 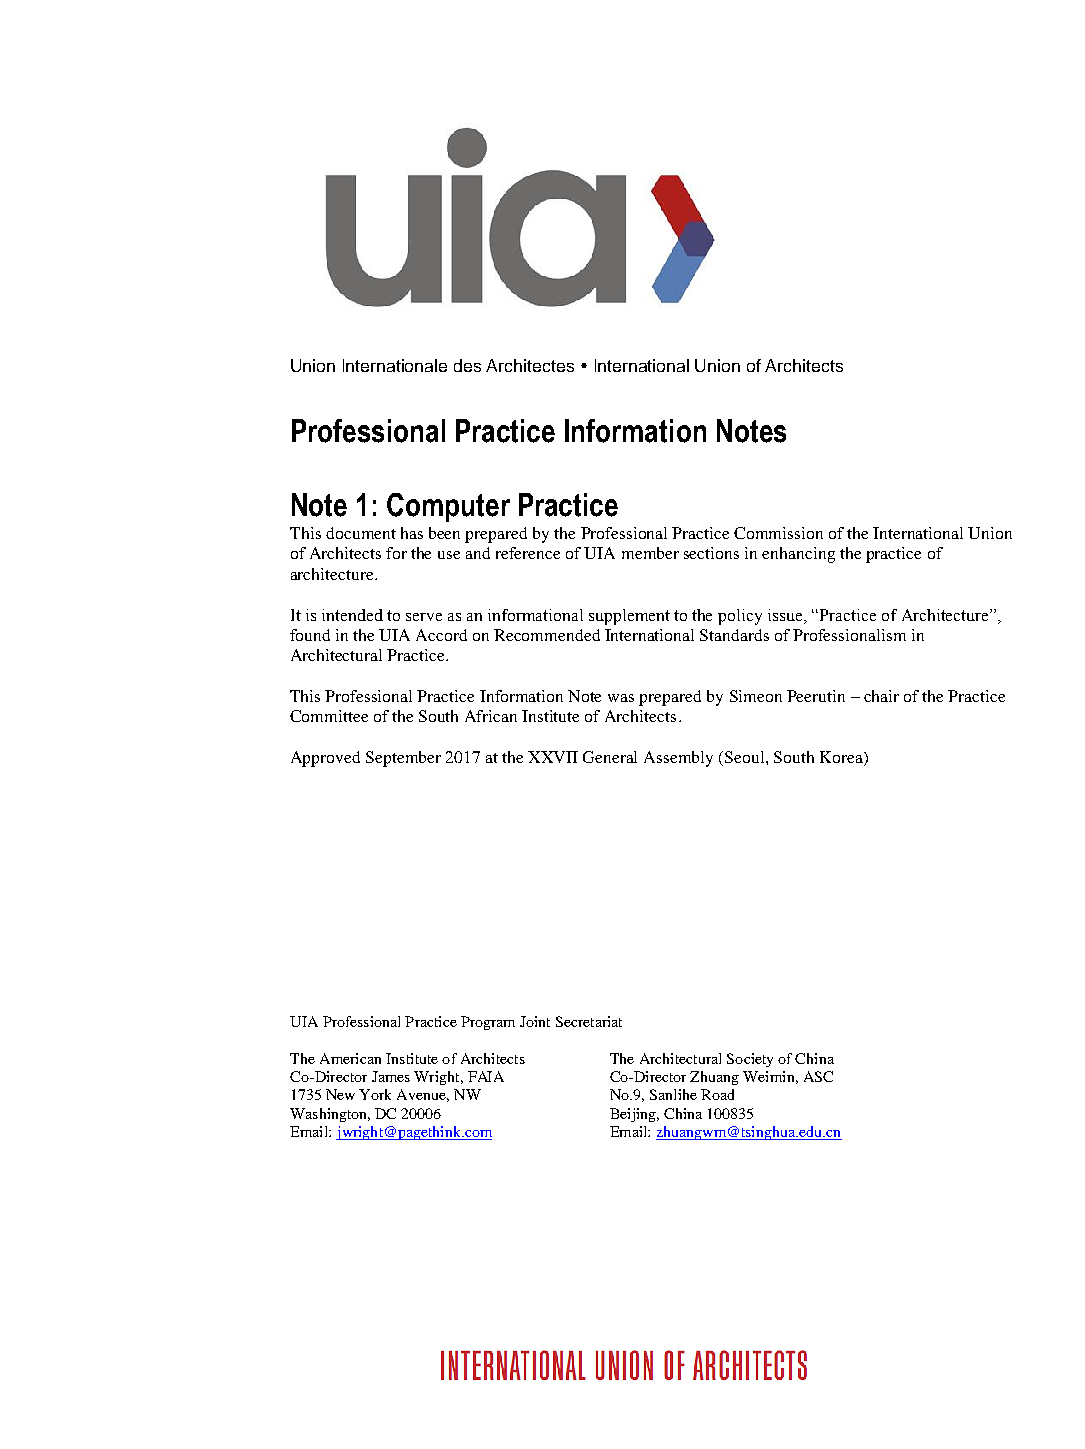 What do you see at coordinates (650, 553) in the document?
I see `member` at bounding box center [650, 553].
